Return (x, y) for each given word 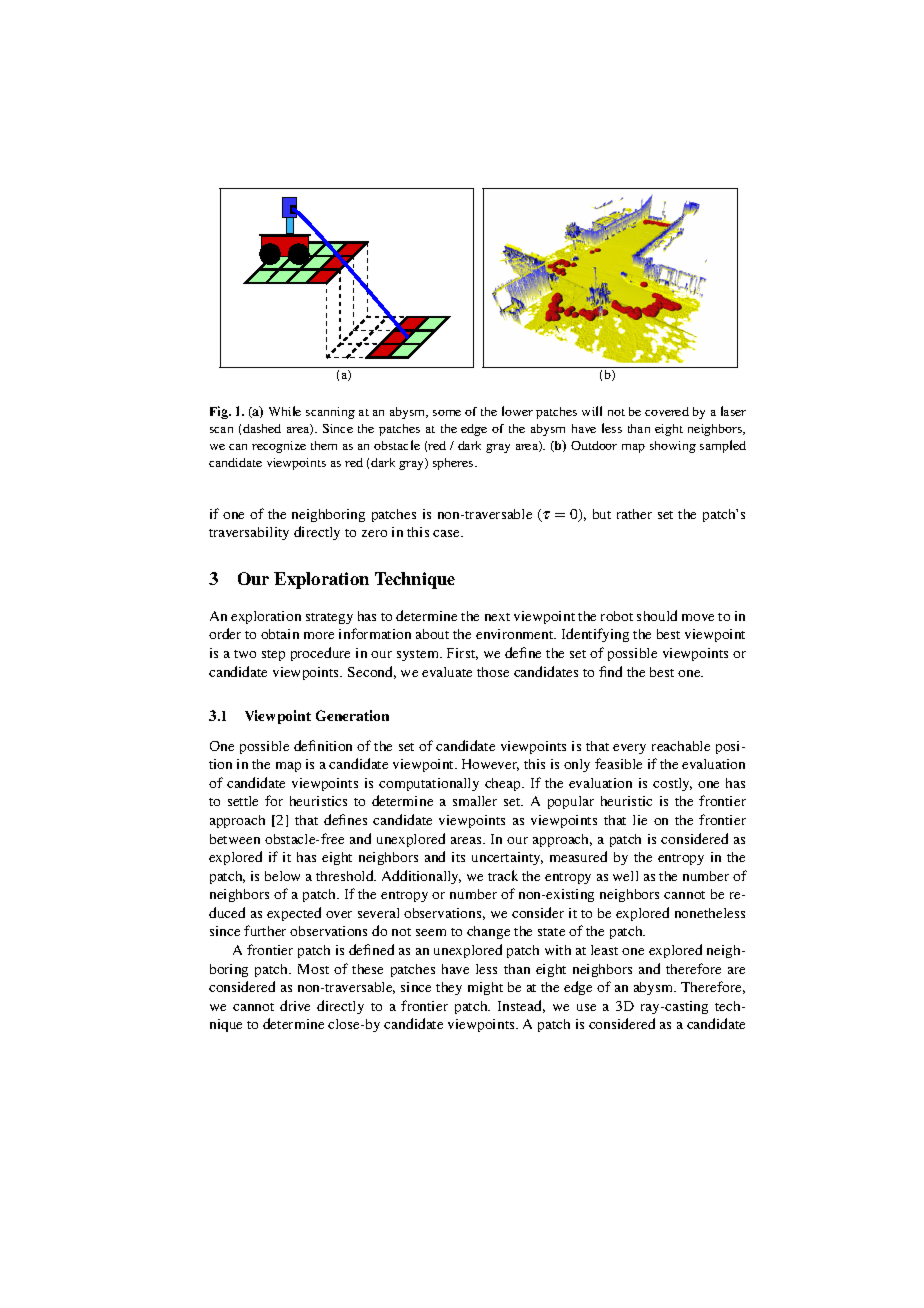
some (447, 413)
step (273, 655)
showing (673, 447)
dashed (262, 428)
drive (295, 1005)
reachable (681, 746)
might (485, 988)
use (586, 1007)
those (493, 672)
